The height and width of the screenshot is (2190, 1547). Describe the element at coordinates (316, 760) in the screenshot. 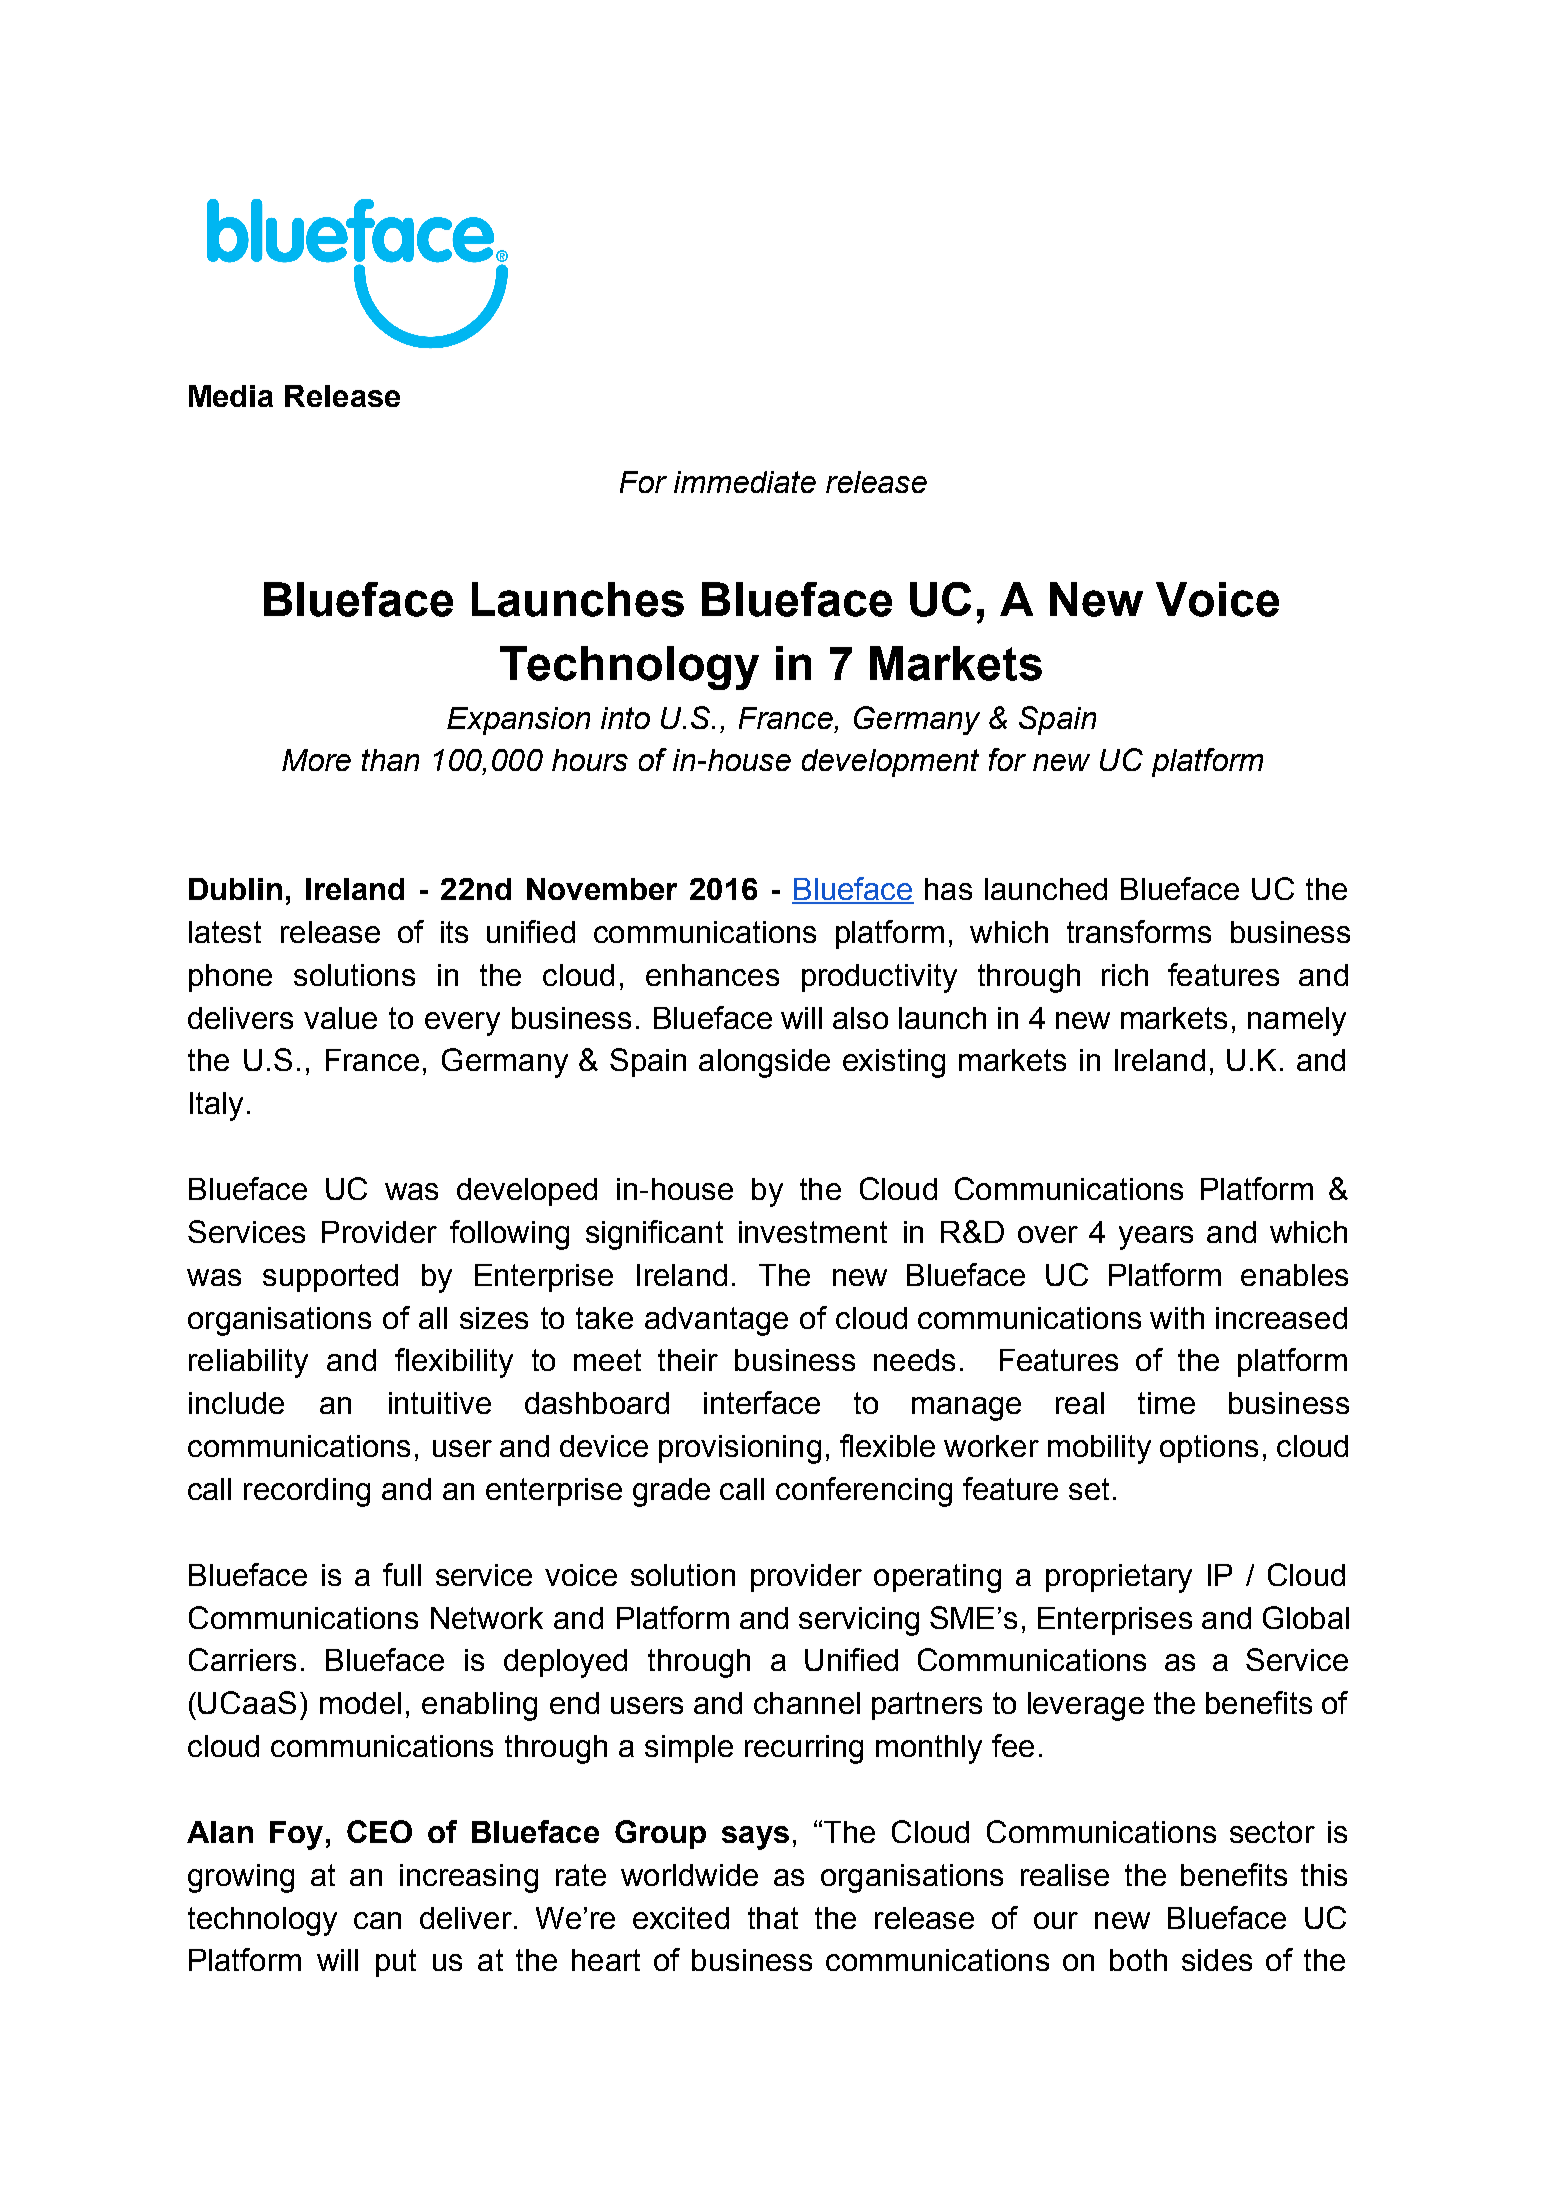

I see `More` at that location.
